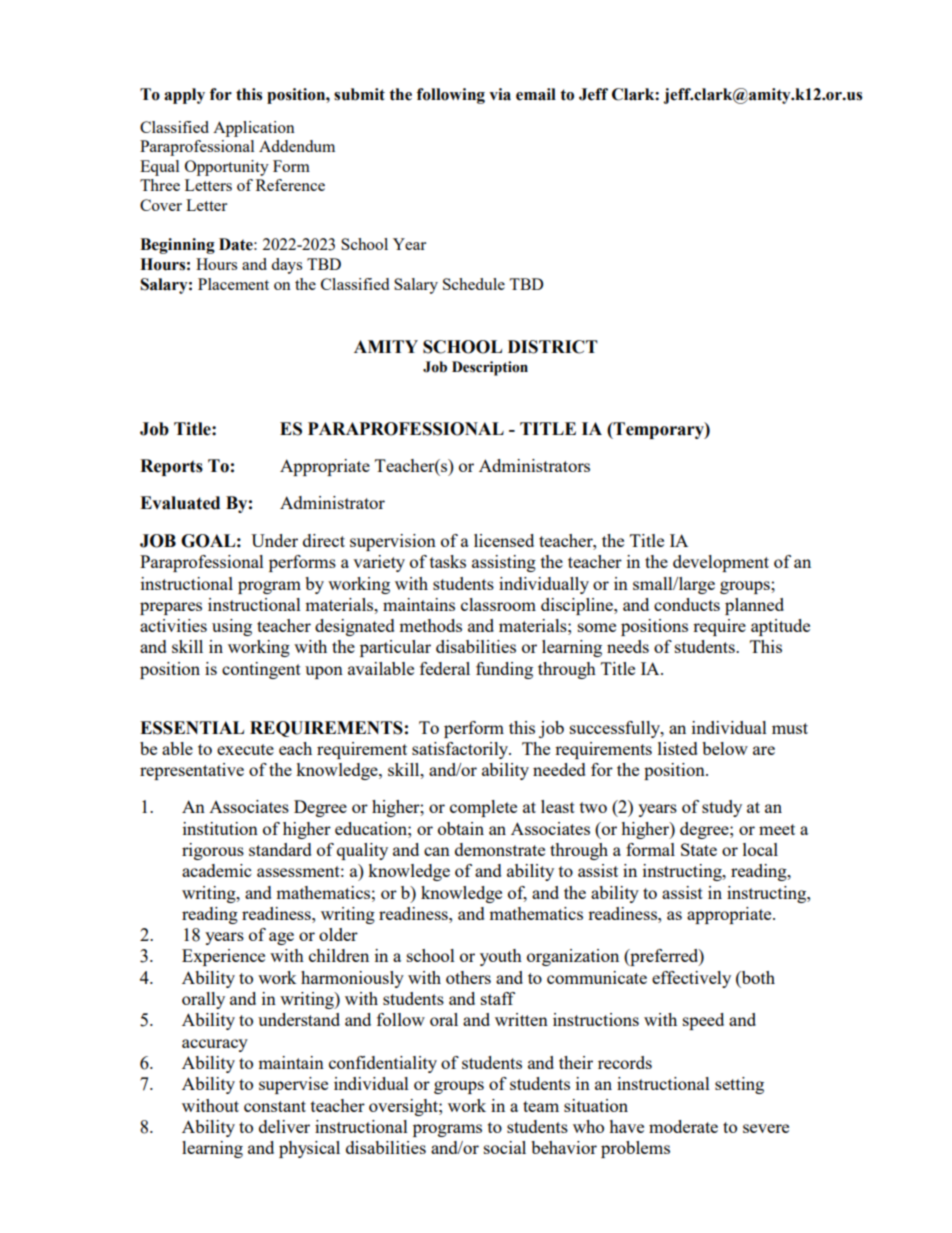  Describe the element at coordinates (536, 94) in the page. I see `email` at that location.
